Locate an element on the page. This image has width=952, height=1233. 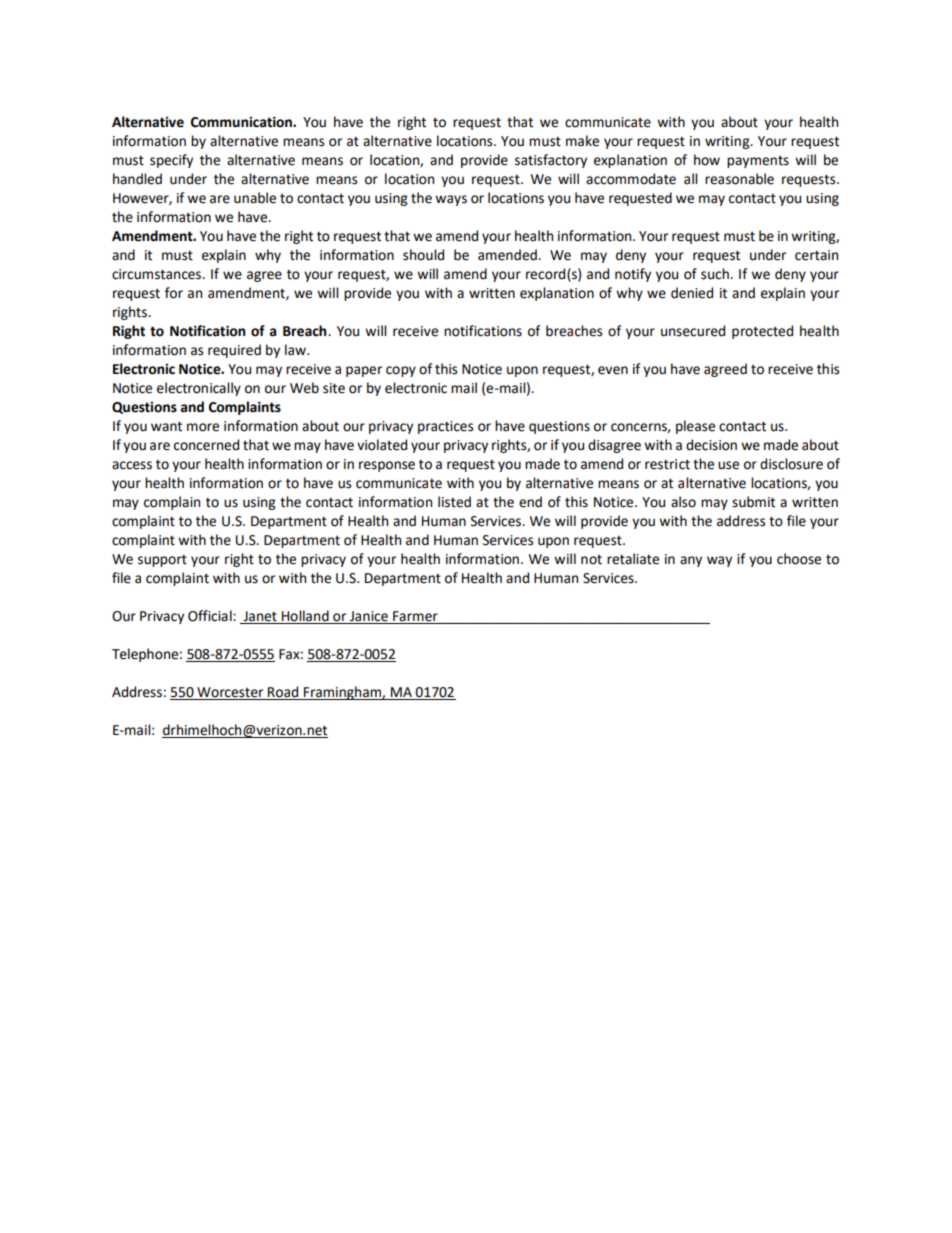
payments is located at coordinates (758, 162).
